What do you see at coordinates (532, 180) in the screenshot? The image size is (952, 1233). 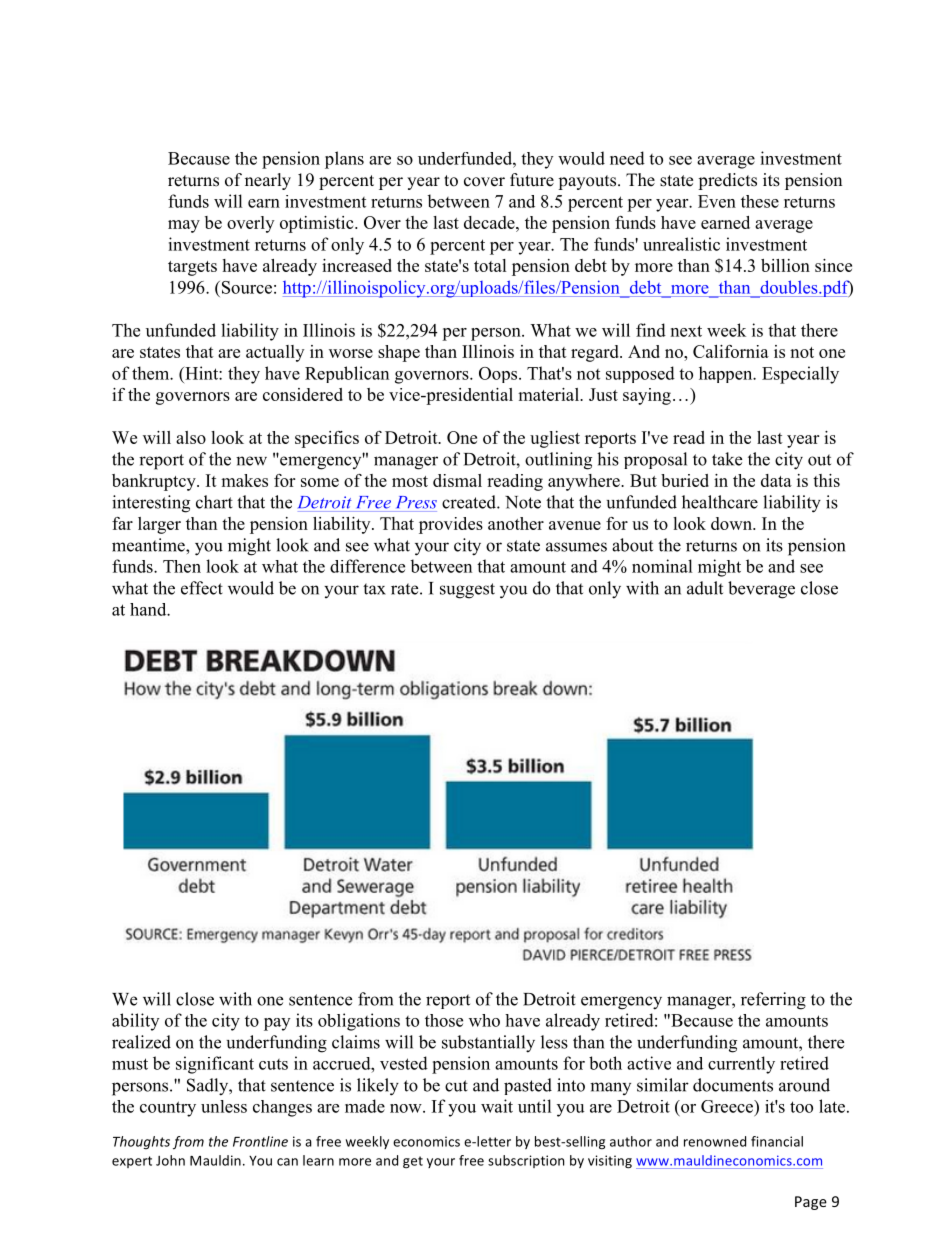 I see `future` at bounding box center [532, 180].
